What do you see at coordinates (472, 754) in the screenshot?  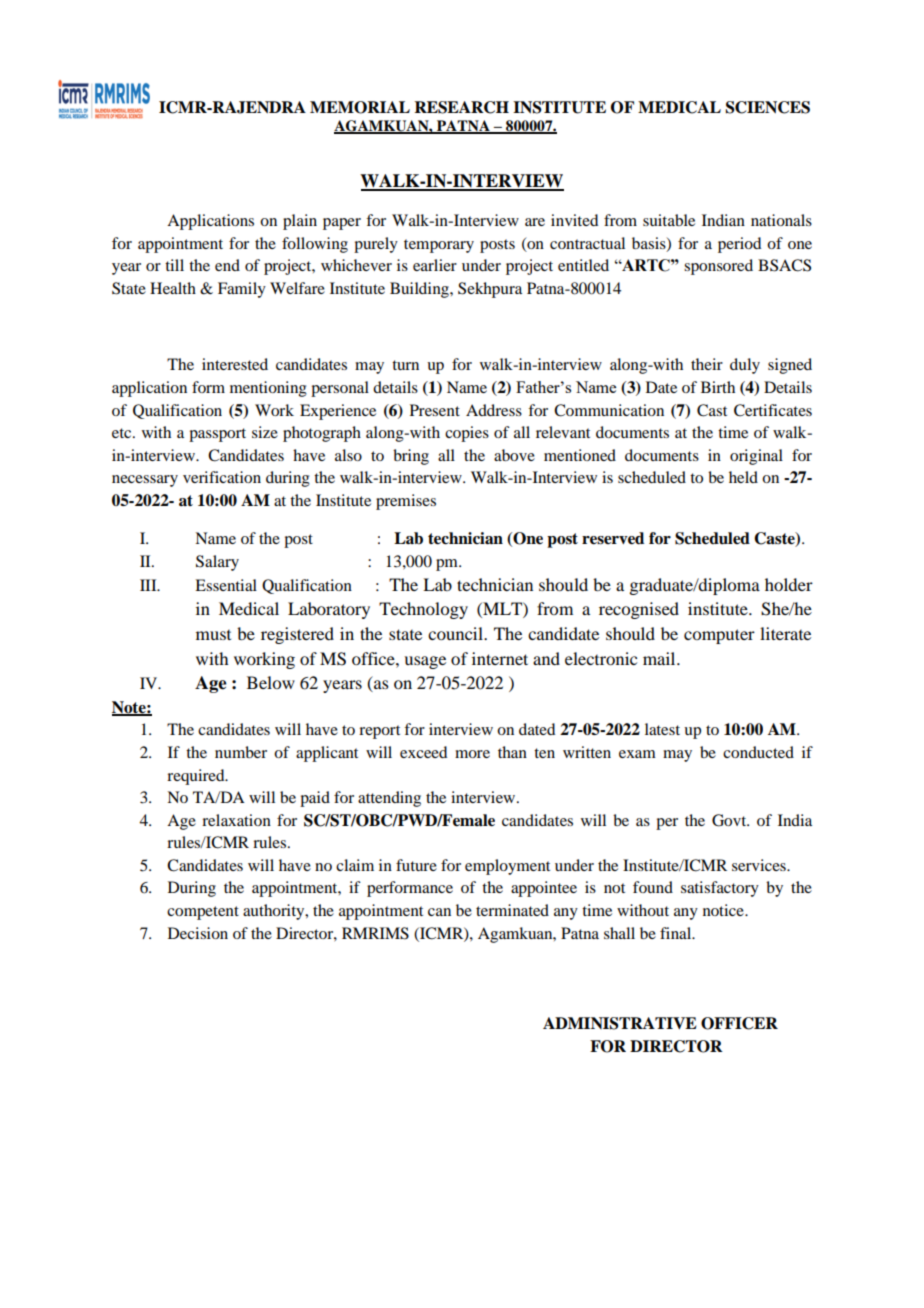 I see `more` at bounding box center [472, 754].
